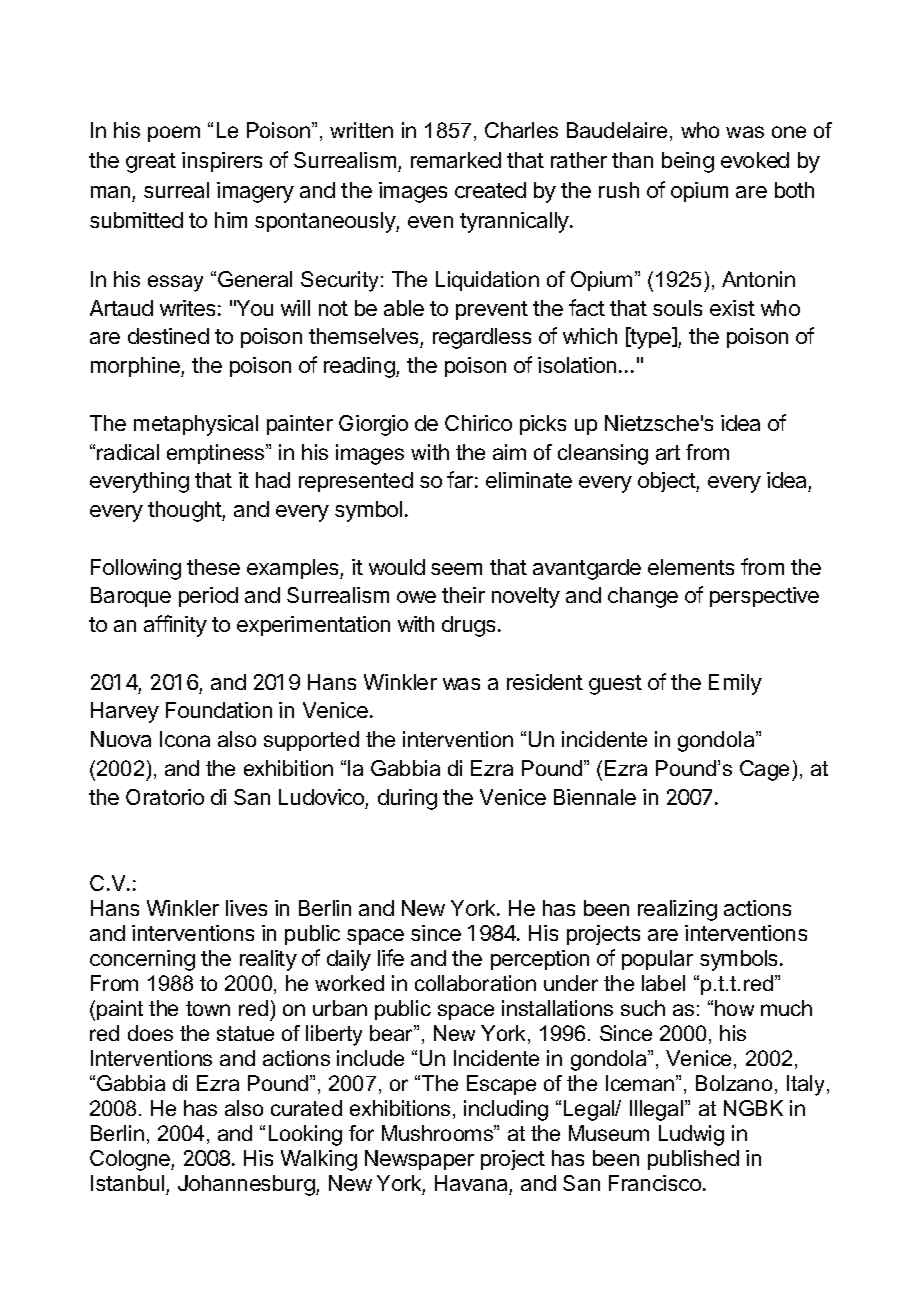 The image size is (924, 1308). What do you see at coordinates (456, 160) in the document?
I see `remarked` at bounding box center [456, 160].
